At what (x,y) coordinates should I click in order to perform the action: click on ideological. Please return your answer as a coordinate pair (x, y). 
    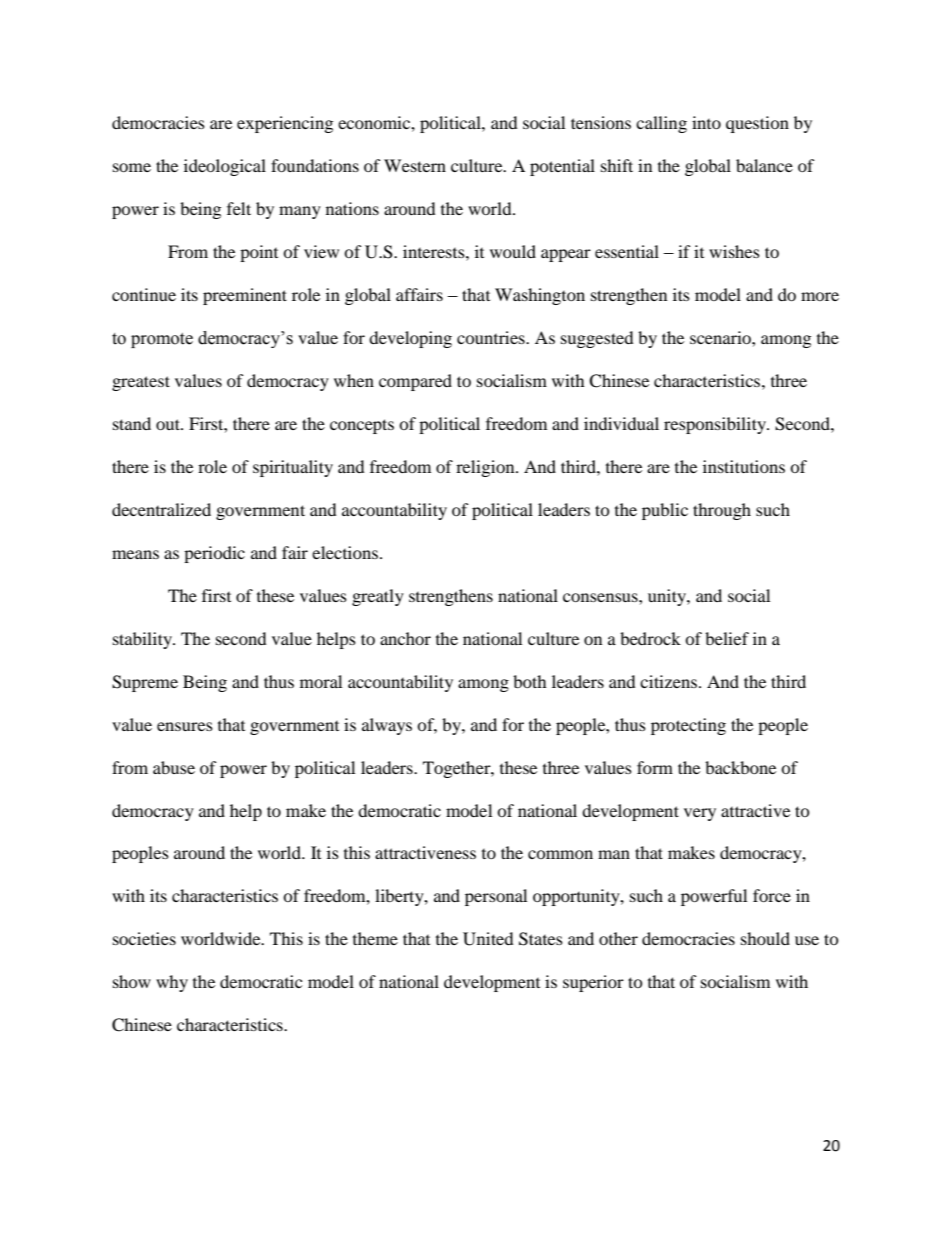
    Looking at the image, I should click on (225, 167).
